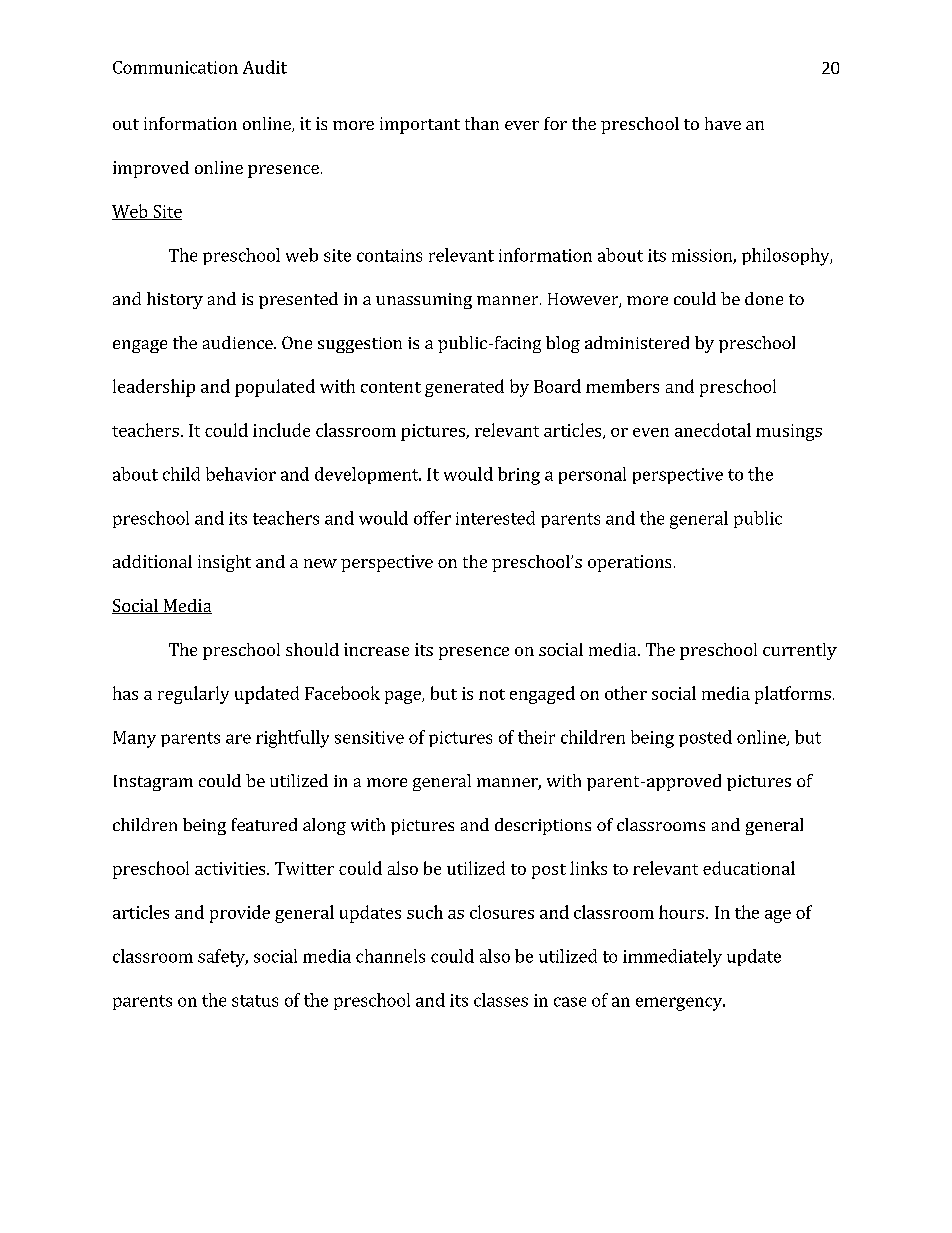 This page has width=952, height=1233. I want to click on have, so click(723, 123).
